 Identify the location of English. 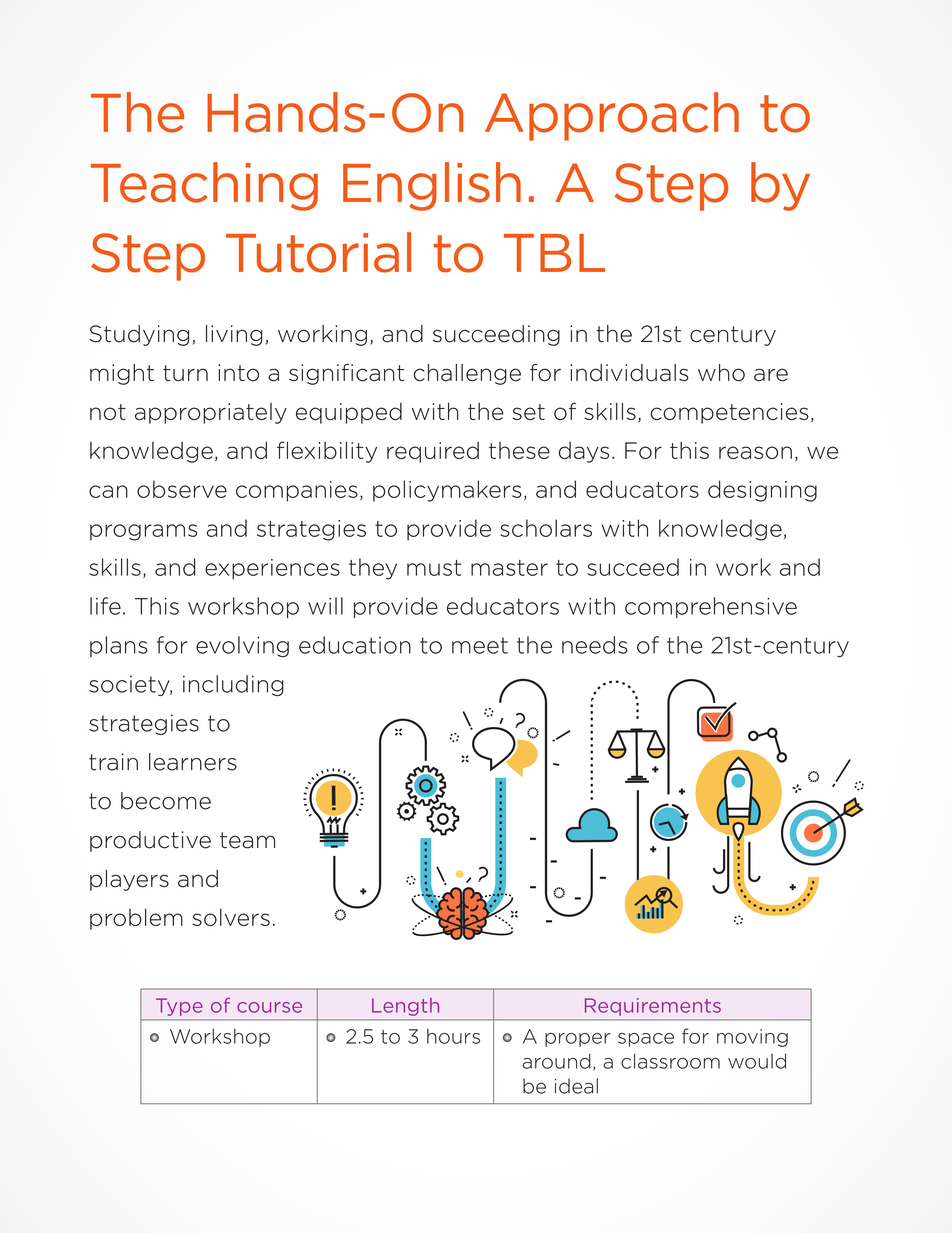
(432, 186).
